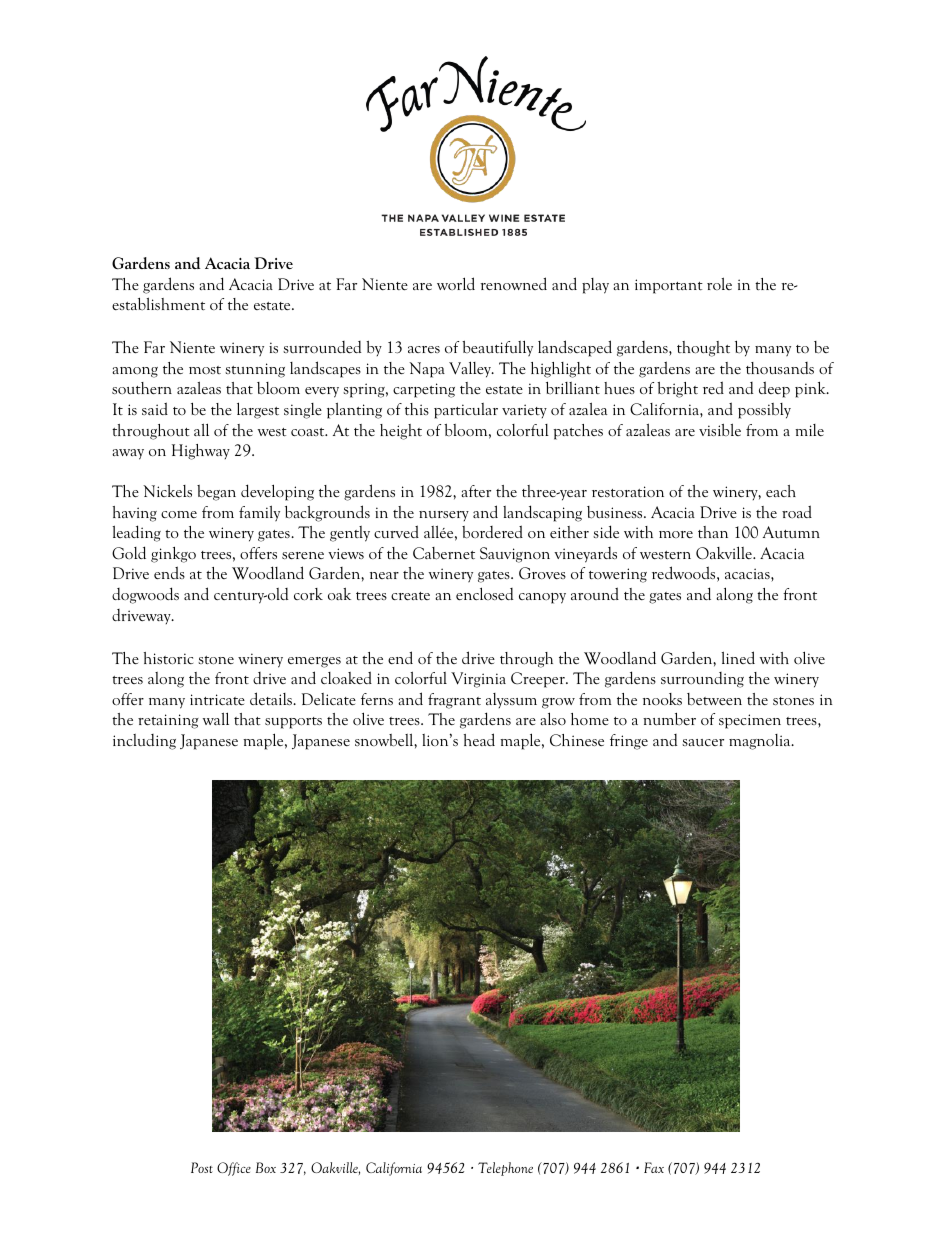 Image resolution: width=952 pixels, height=1233 pixels. I want to click on world, so click(456, 283).
